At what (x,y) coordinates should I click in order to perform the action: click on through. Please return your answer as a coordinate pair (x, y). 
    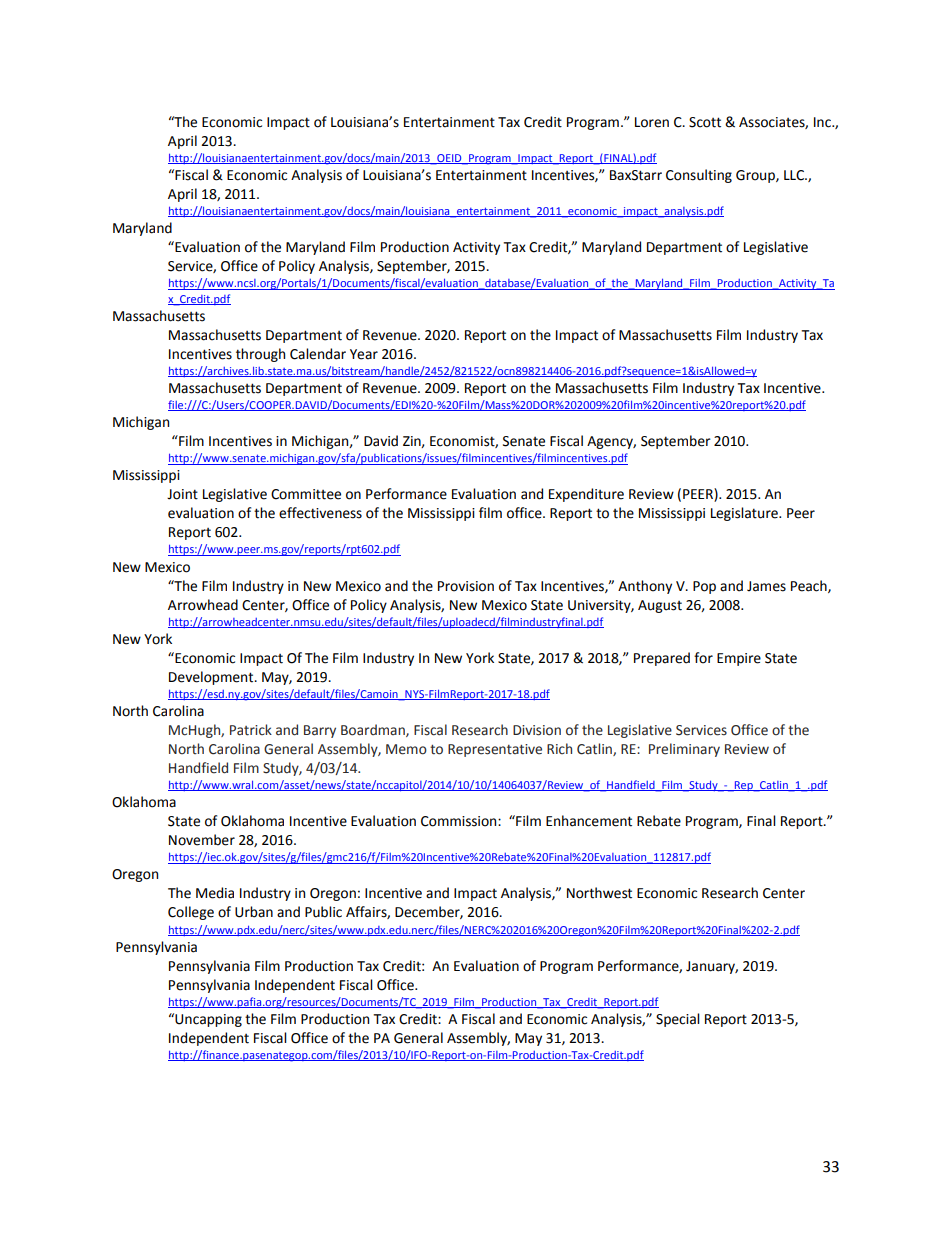
    Looking at the image, I should click on (260, 355).
